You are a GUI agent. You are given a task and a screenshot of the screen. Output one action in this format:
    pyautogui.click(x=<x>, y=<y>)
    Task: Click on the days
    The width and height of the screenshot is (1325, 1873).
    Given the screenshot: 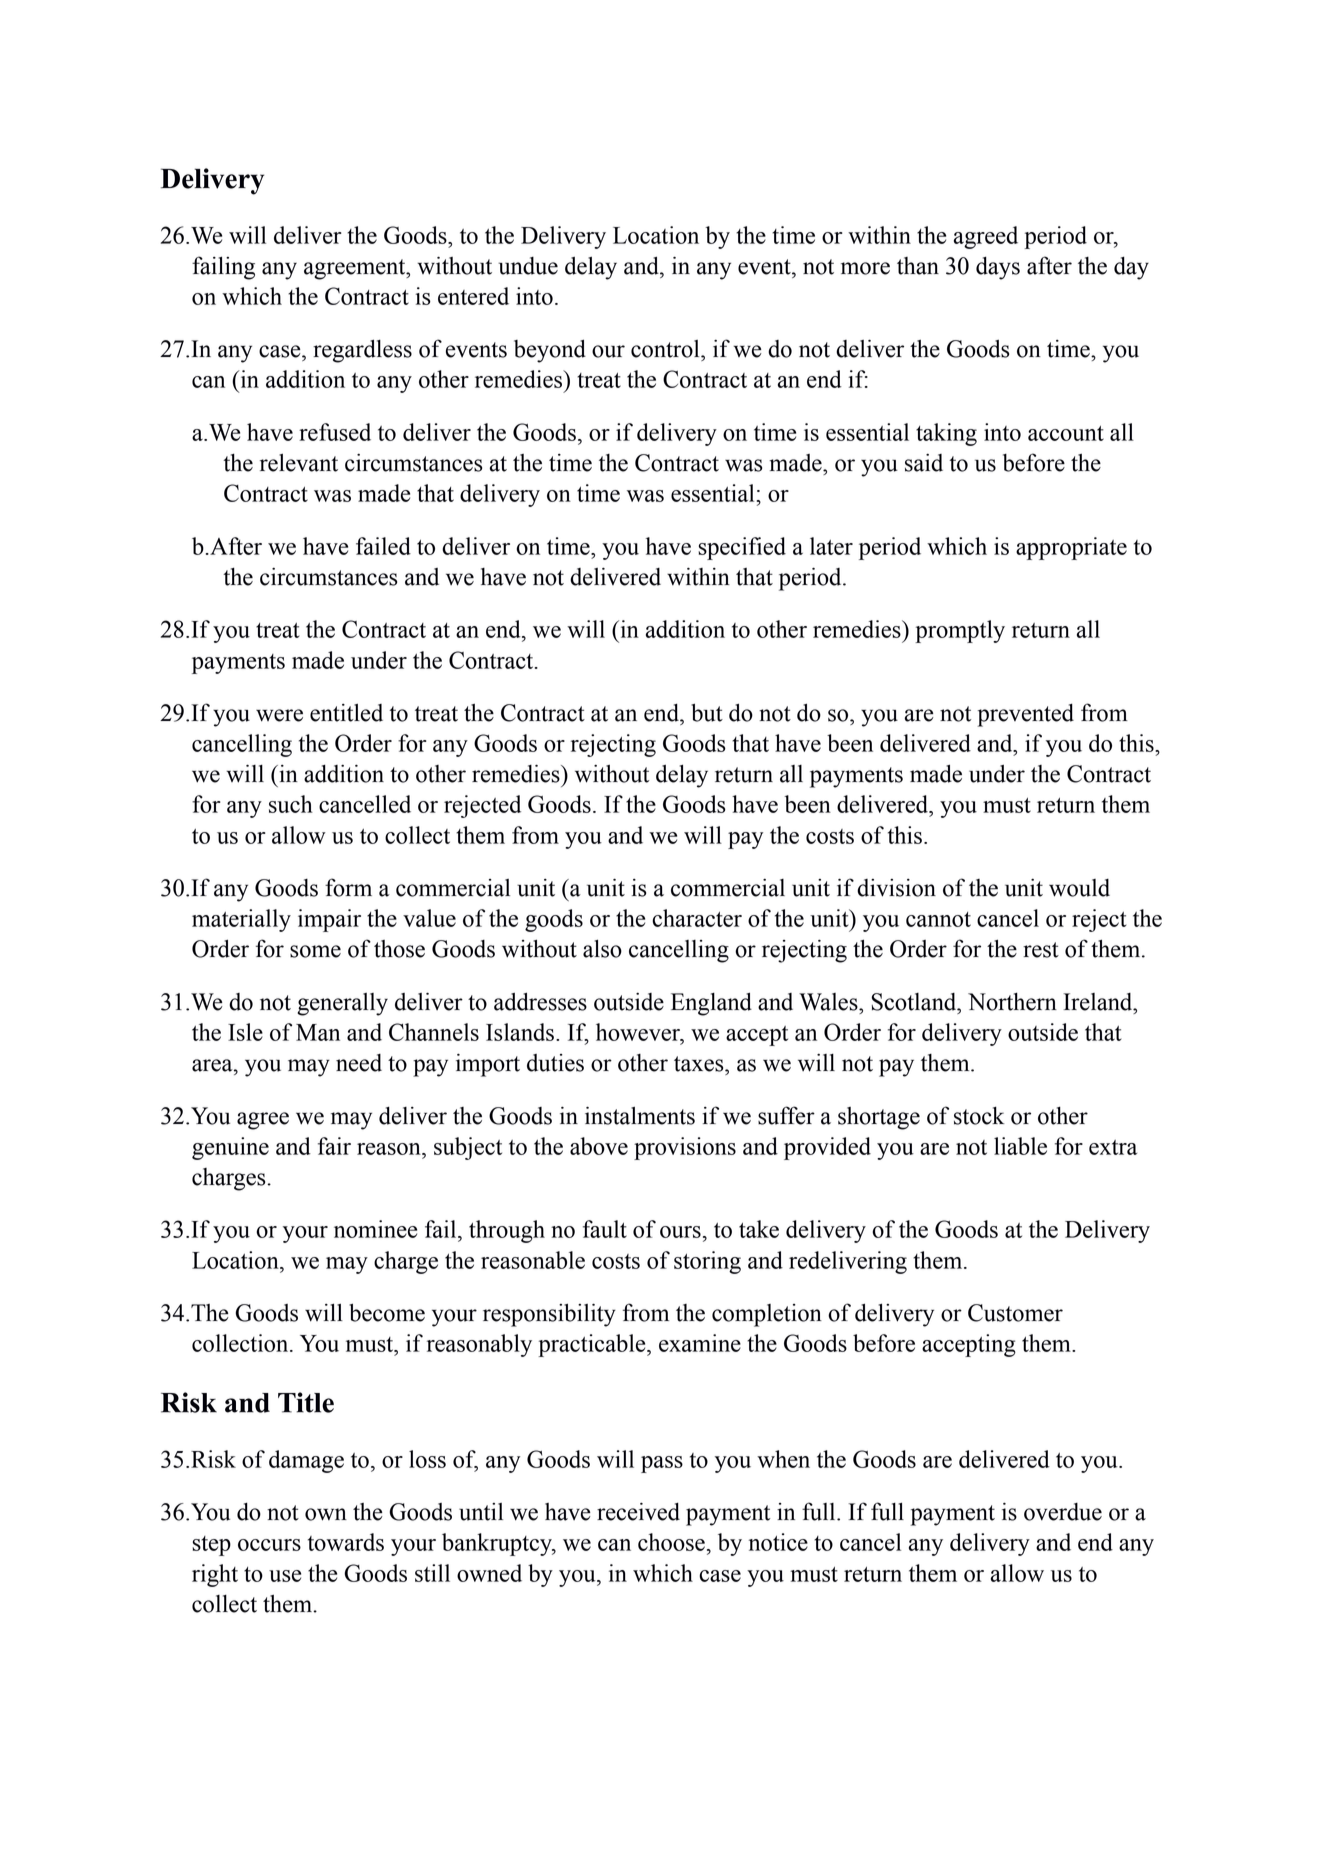 What is the action you would take?
    pyautogui.click(x=998, y=268)
